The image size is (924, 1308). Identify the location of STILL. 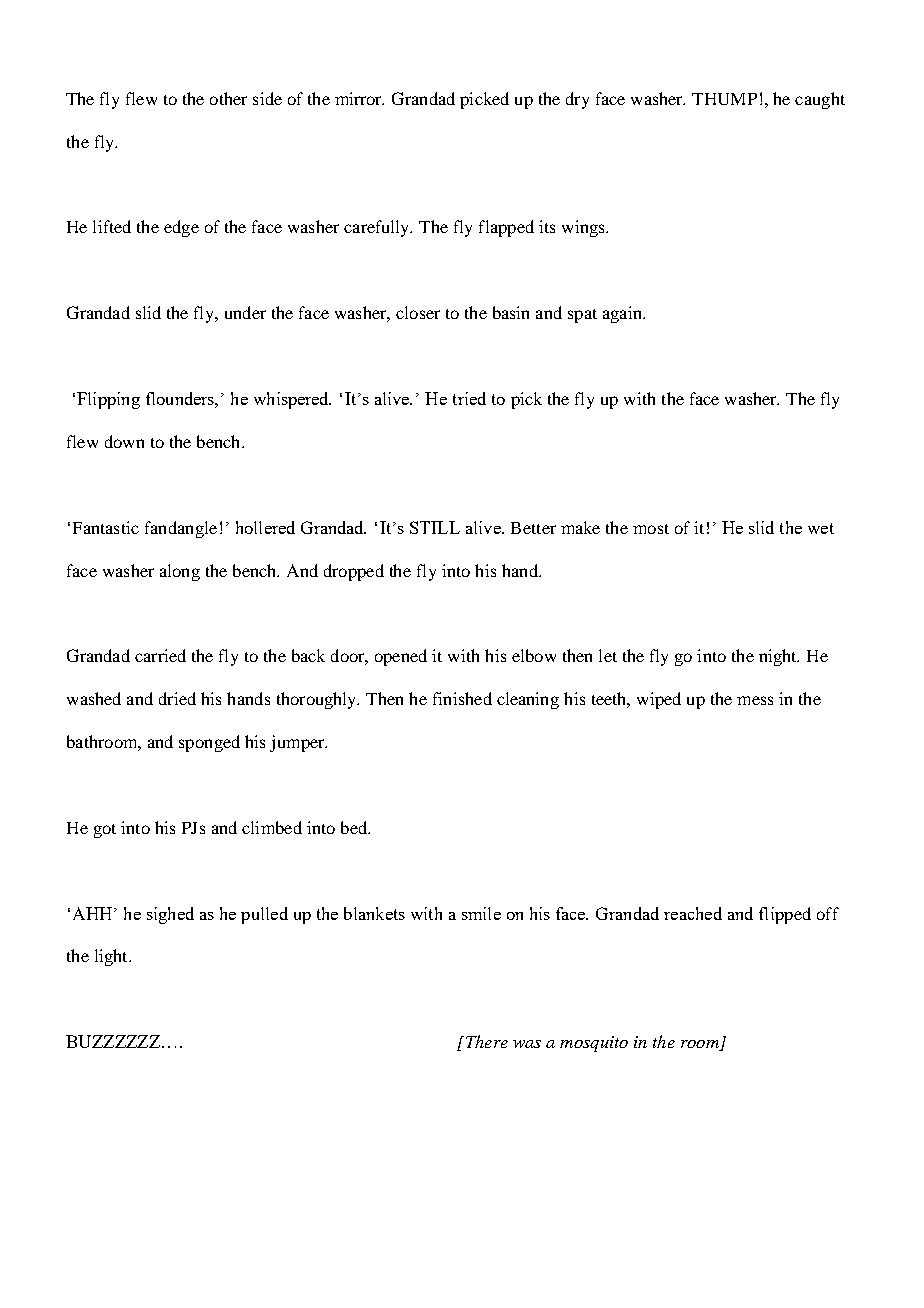
(435, 527).
